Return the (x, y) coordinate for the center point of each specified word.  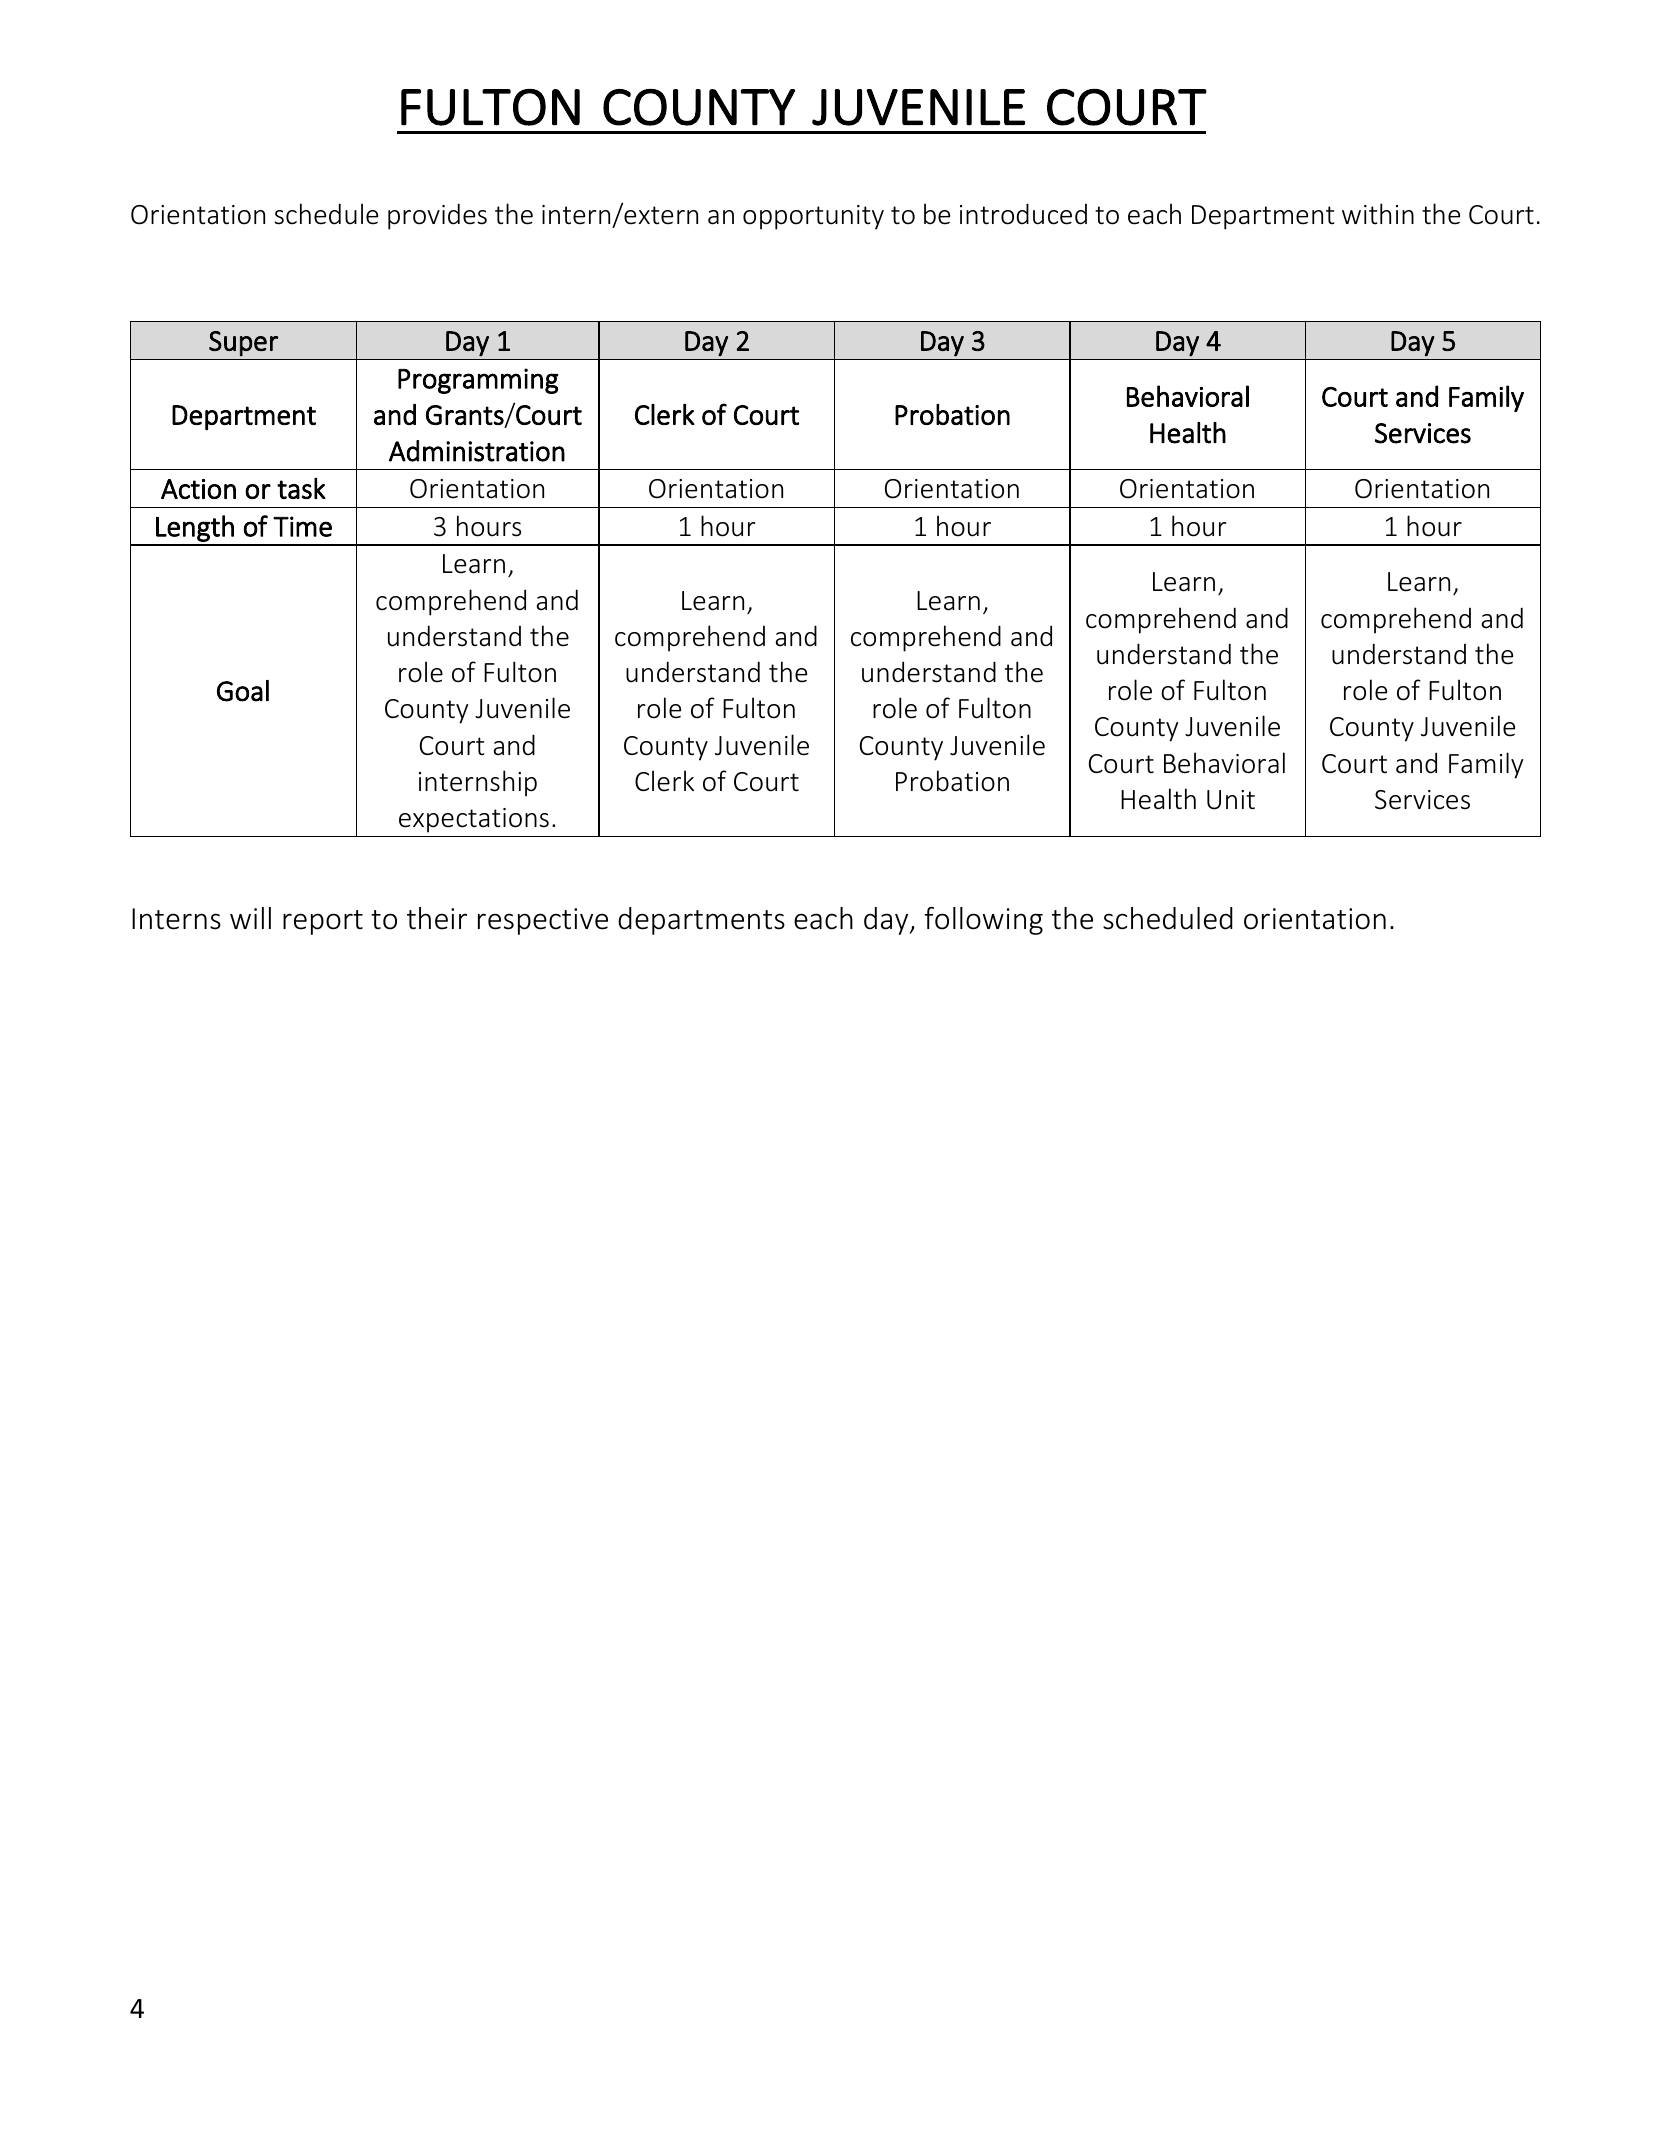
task (301, 488)
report (323, 922)
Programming (478, 381)
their (437, 918)
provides (437, 216)
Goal (243, 691)
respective (543, 921)
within (1378, 213)
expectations (474, 820)
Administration (477, 451)
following (983, 921)
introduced (1023, 214)
